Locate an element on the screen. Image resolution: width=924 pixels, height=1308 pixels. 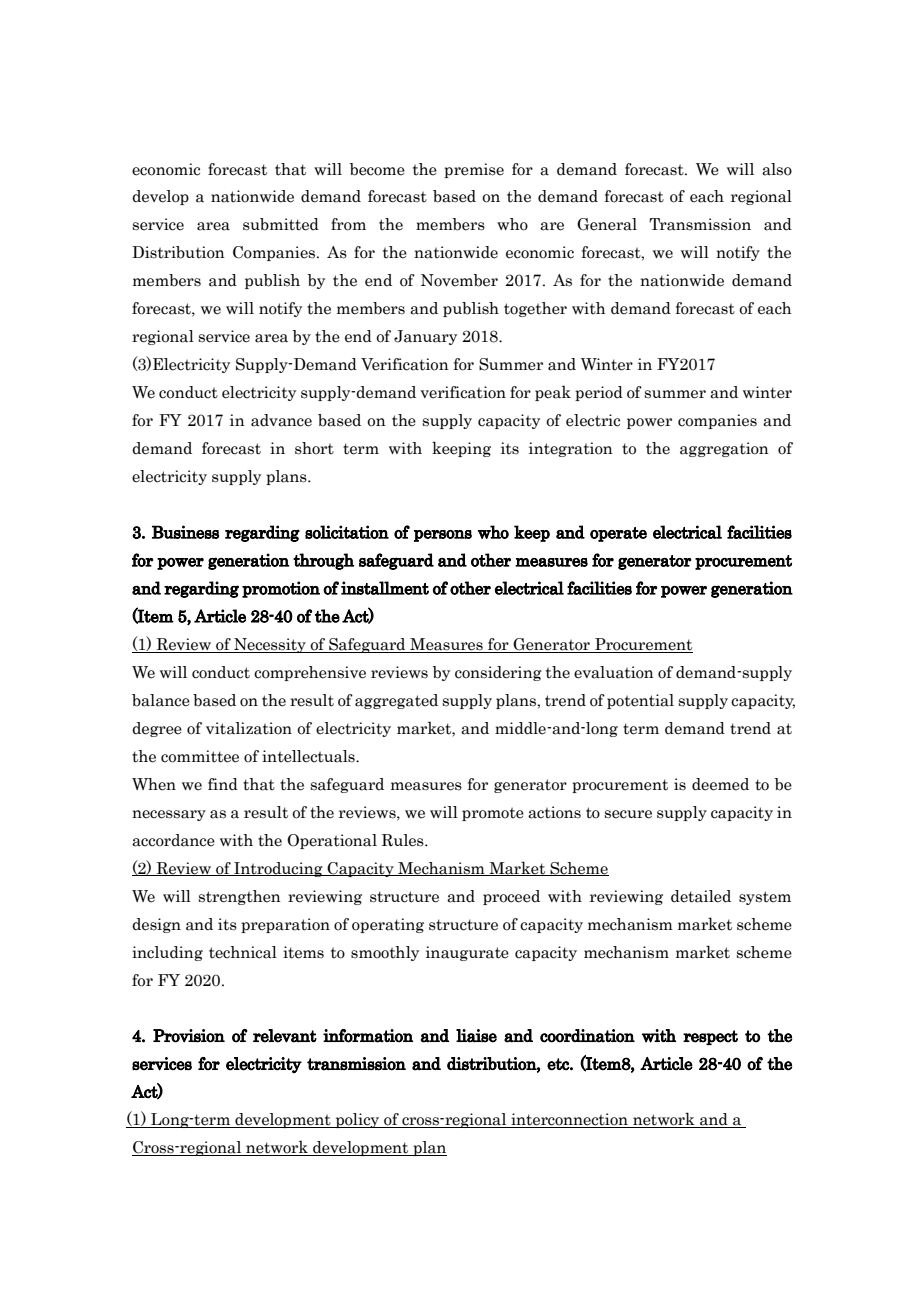
committee is located at coordinates (200, 756).
